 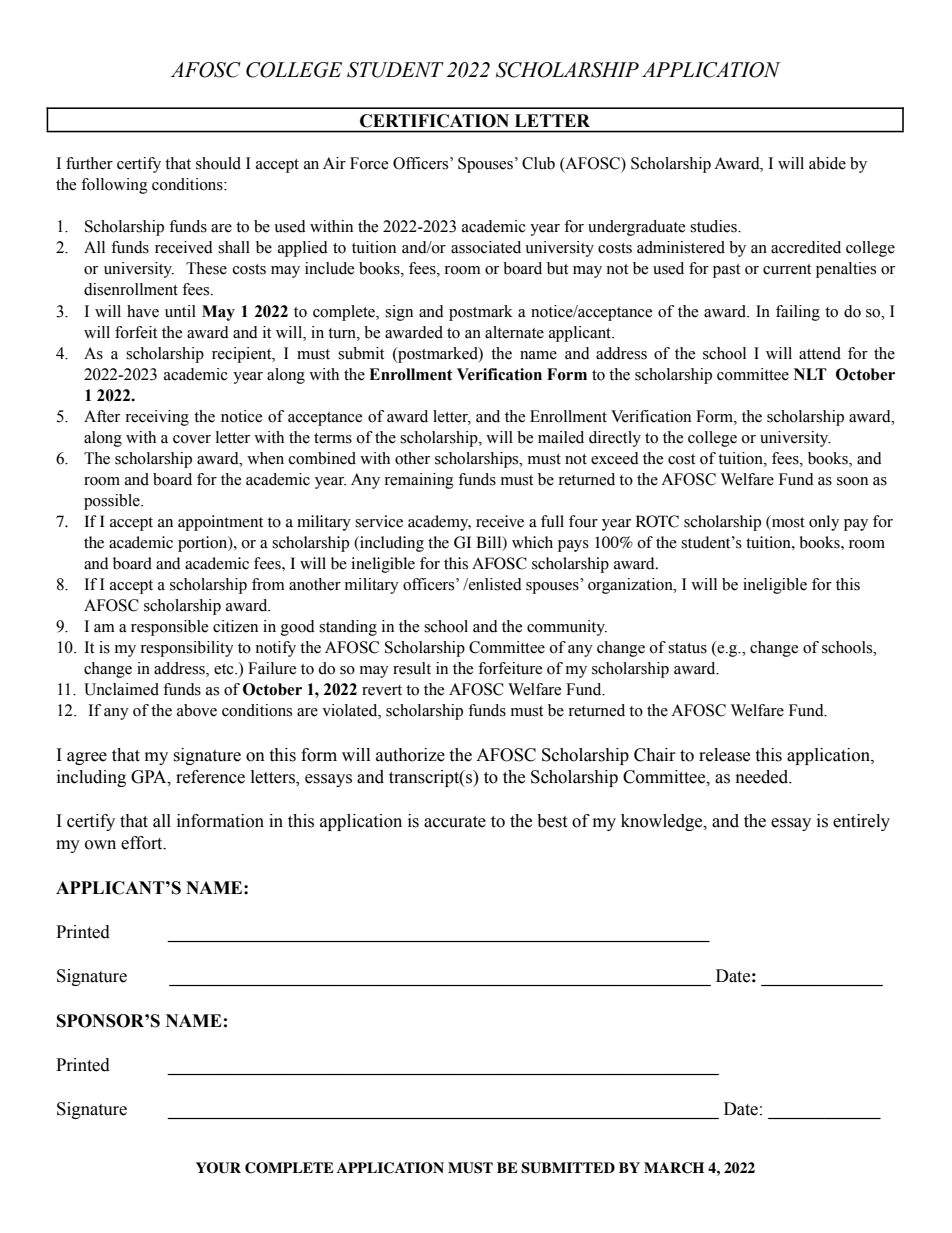 What do you see at coordinates (674, 1168) in the image?
I see `MARCH` at bounding box center [674, 1168].
